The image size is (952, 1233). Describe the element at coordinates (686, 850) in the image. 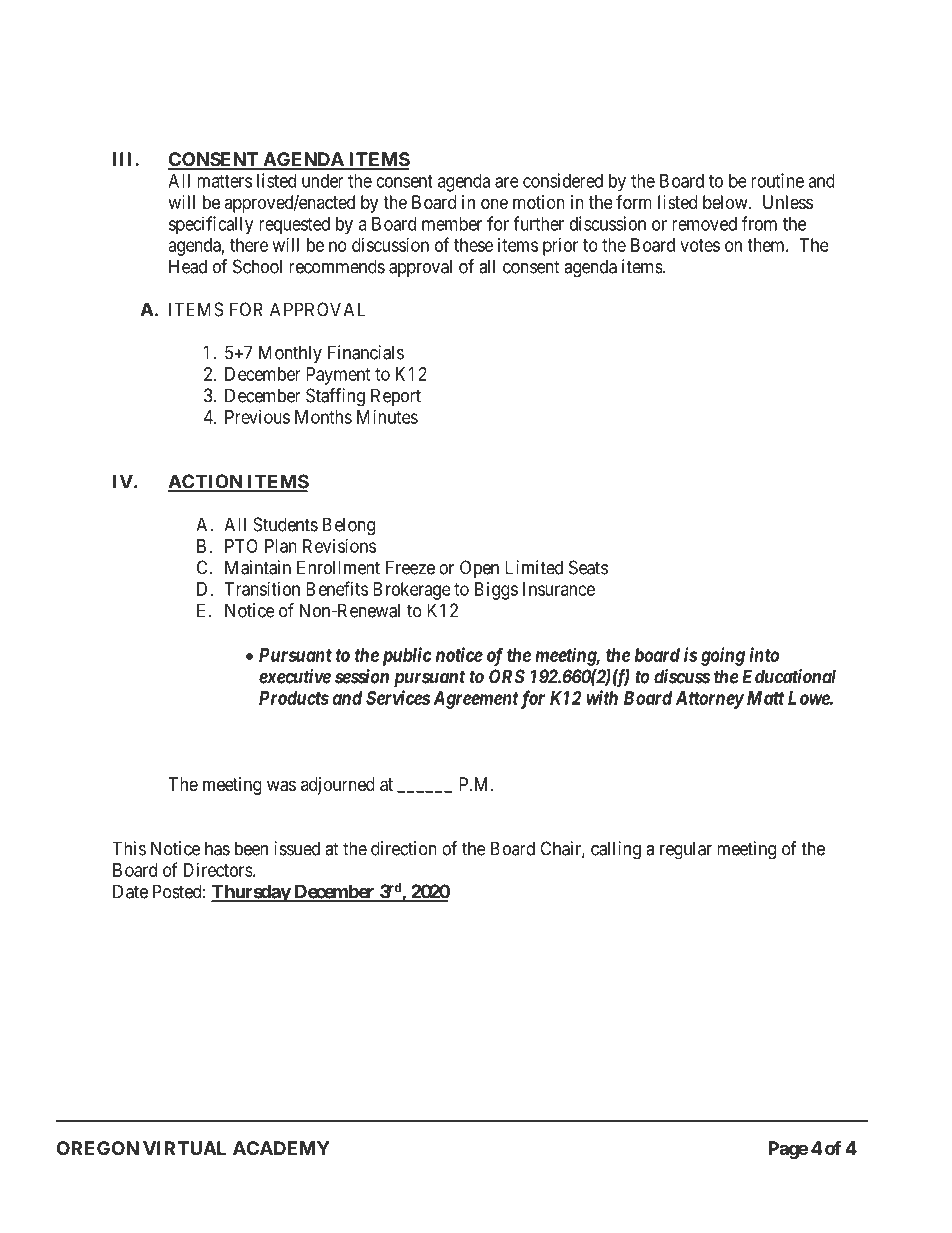

I see `regular` at that location.
